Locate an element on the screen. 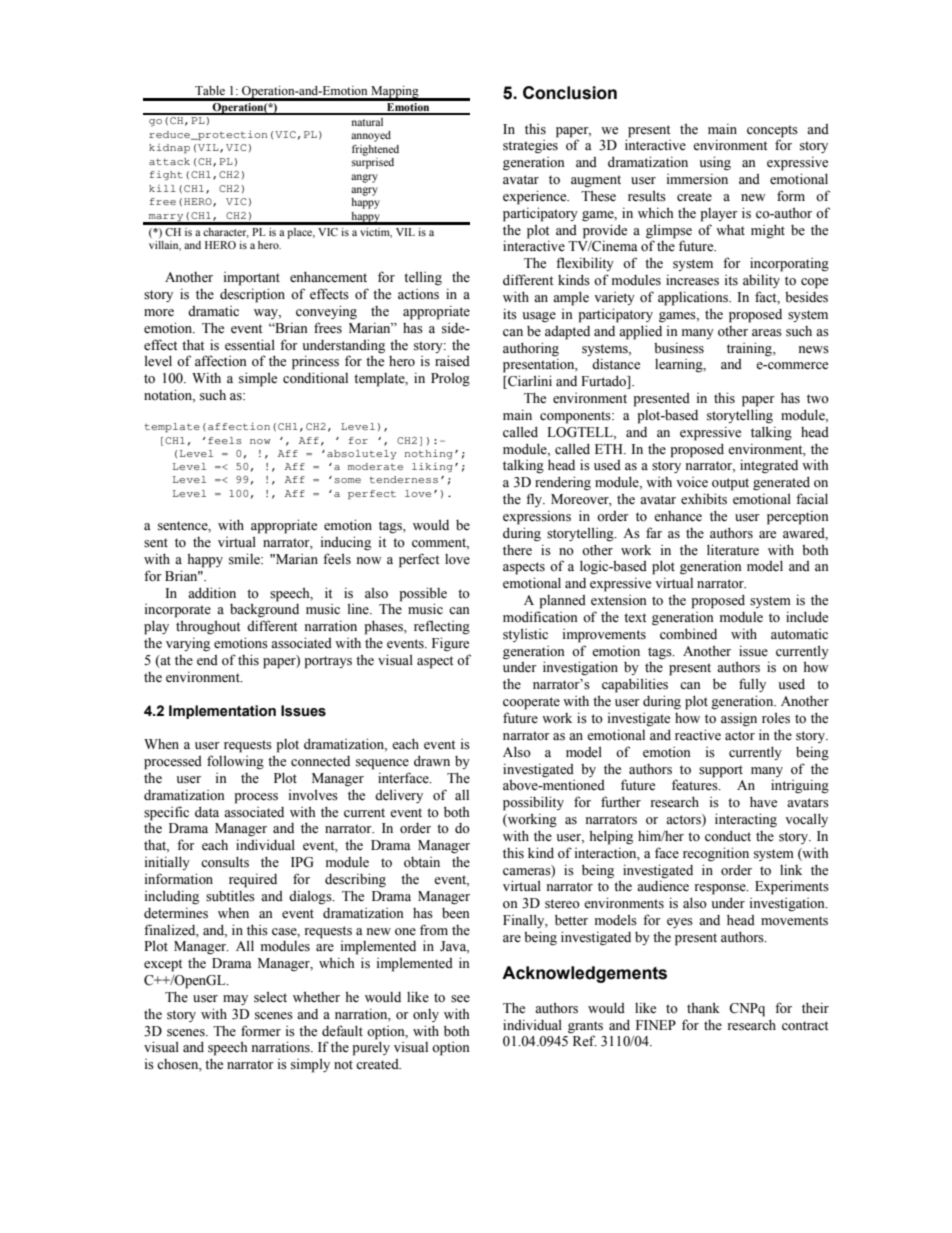 The width and height of the screenshot is (952, 1233). Implementation is located at coordinates (222, 712).
